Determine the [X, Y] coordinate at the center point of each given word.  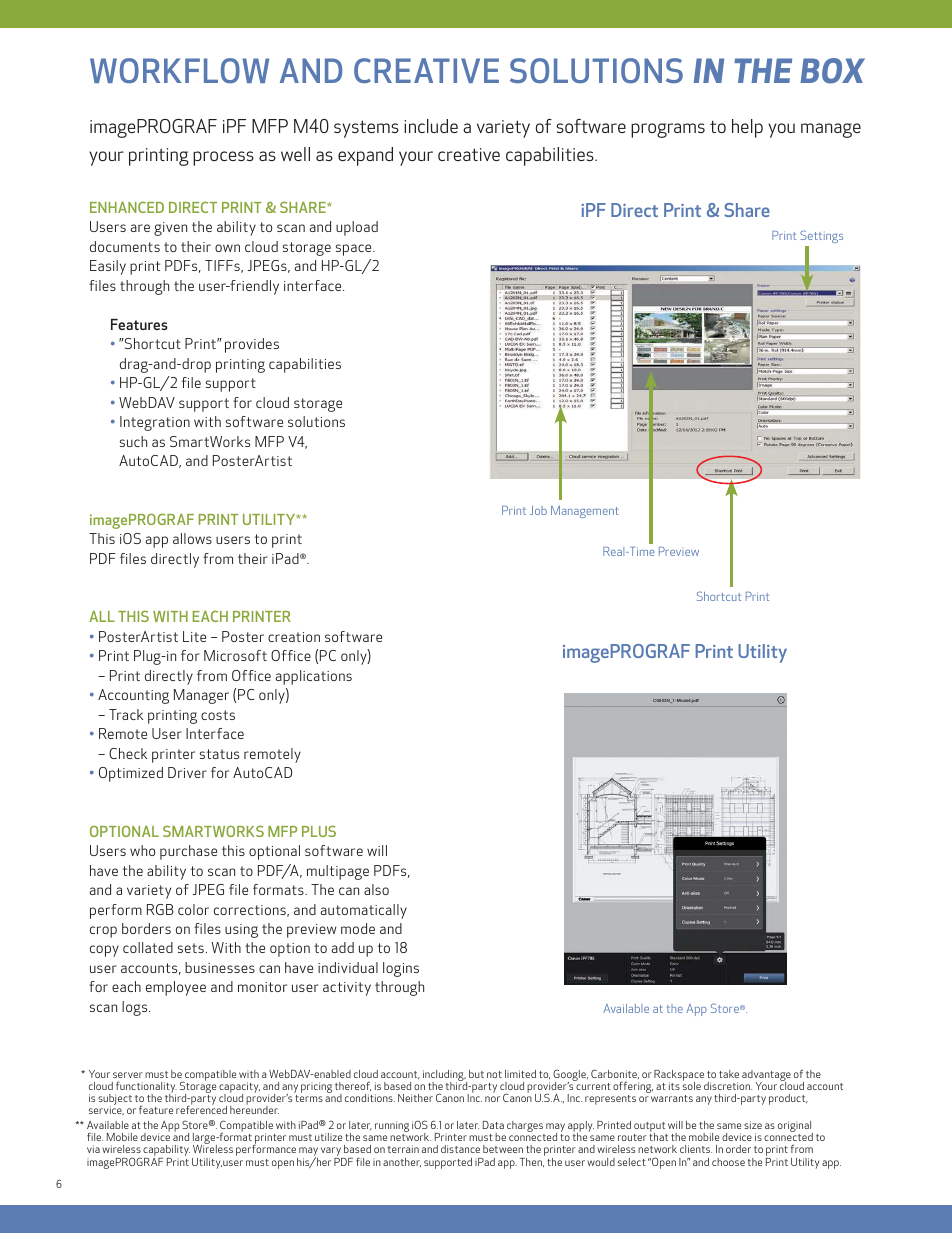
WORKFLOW [179, 70]
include [431, 126]
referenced [201, 1109]
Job [538, 510]
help [747, 128]
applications [314, 677]
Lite [194, 636]
